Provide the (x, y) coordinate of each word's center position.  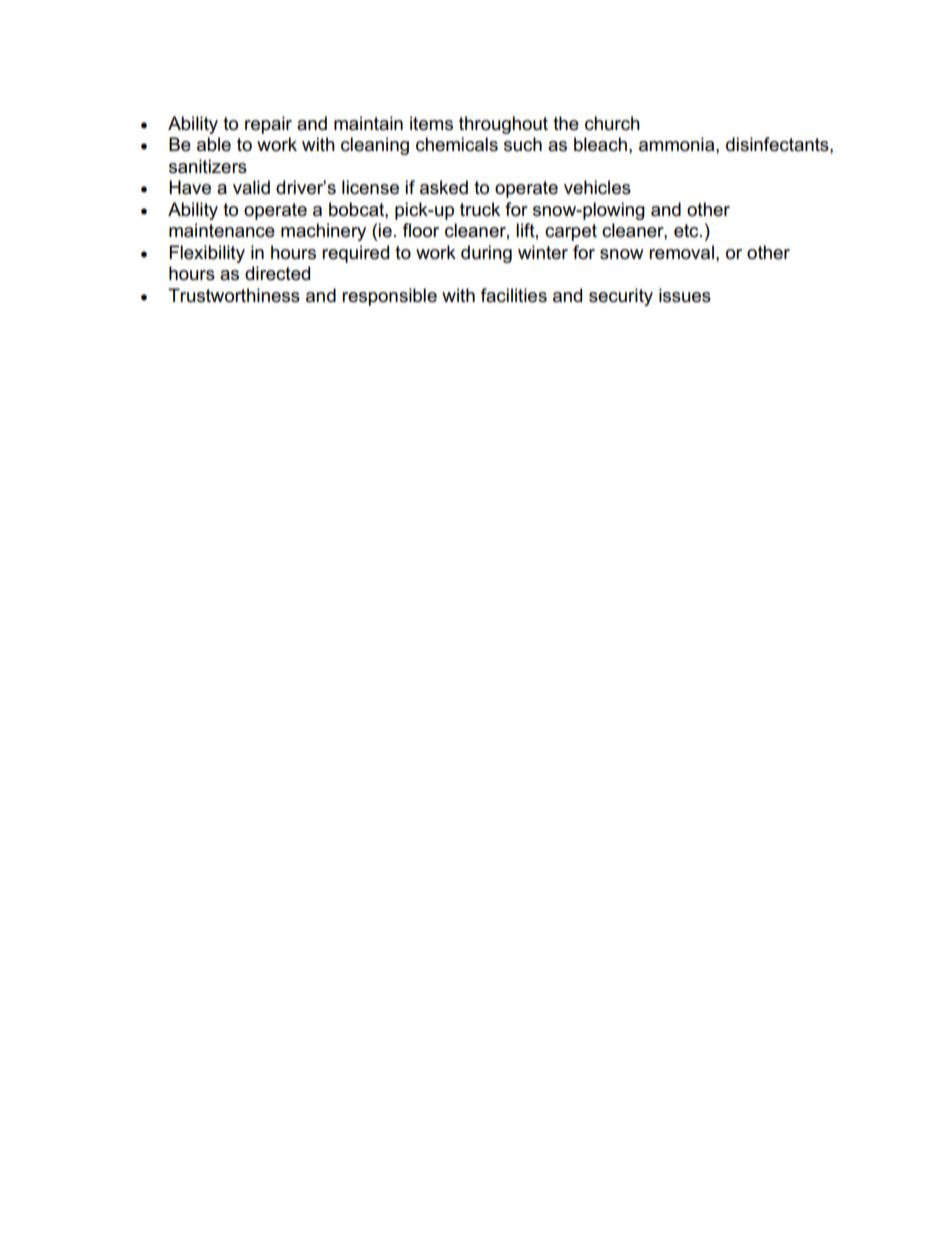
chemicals (457, 144)
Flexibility (207, 254)
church (612, 123)
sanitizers (208, 166)
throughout (503, 125)
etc (687, 231)
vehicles (597, 187)
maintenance (222, 230)
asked (444, 187)
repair (268, 125)
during (486, 254)
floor (421, 230)
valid (251, 187)
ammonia (678, 144)
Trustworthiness (234, 295)
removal (681, 252)
